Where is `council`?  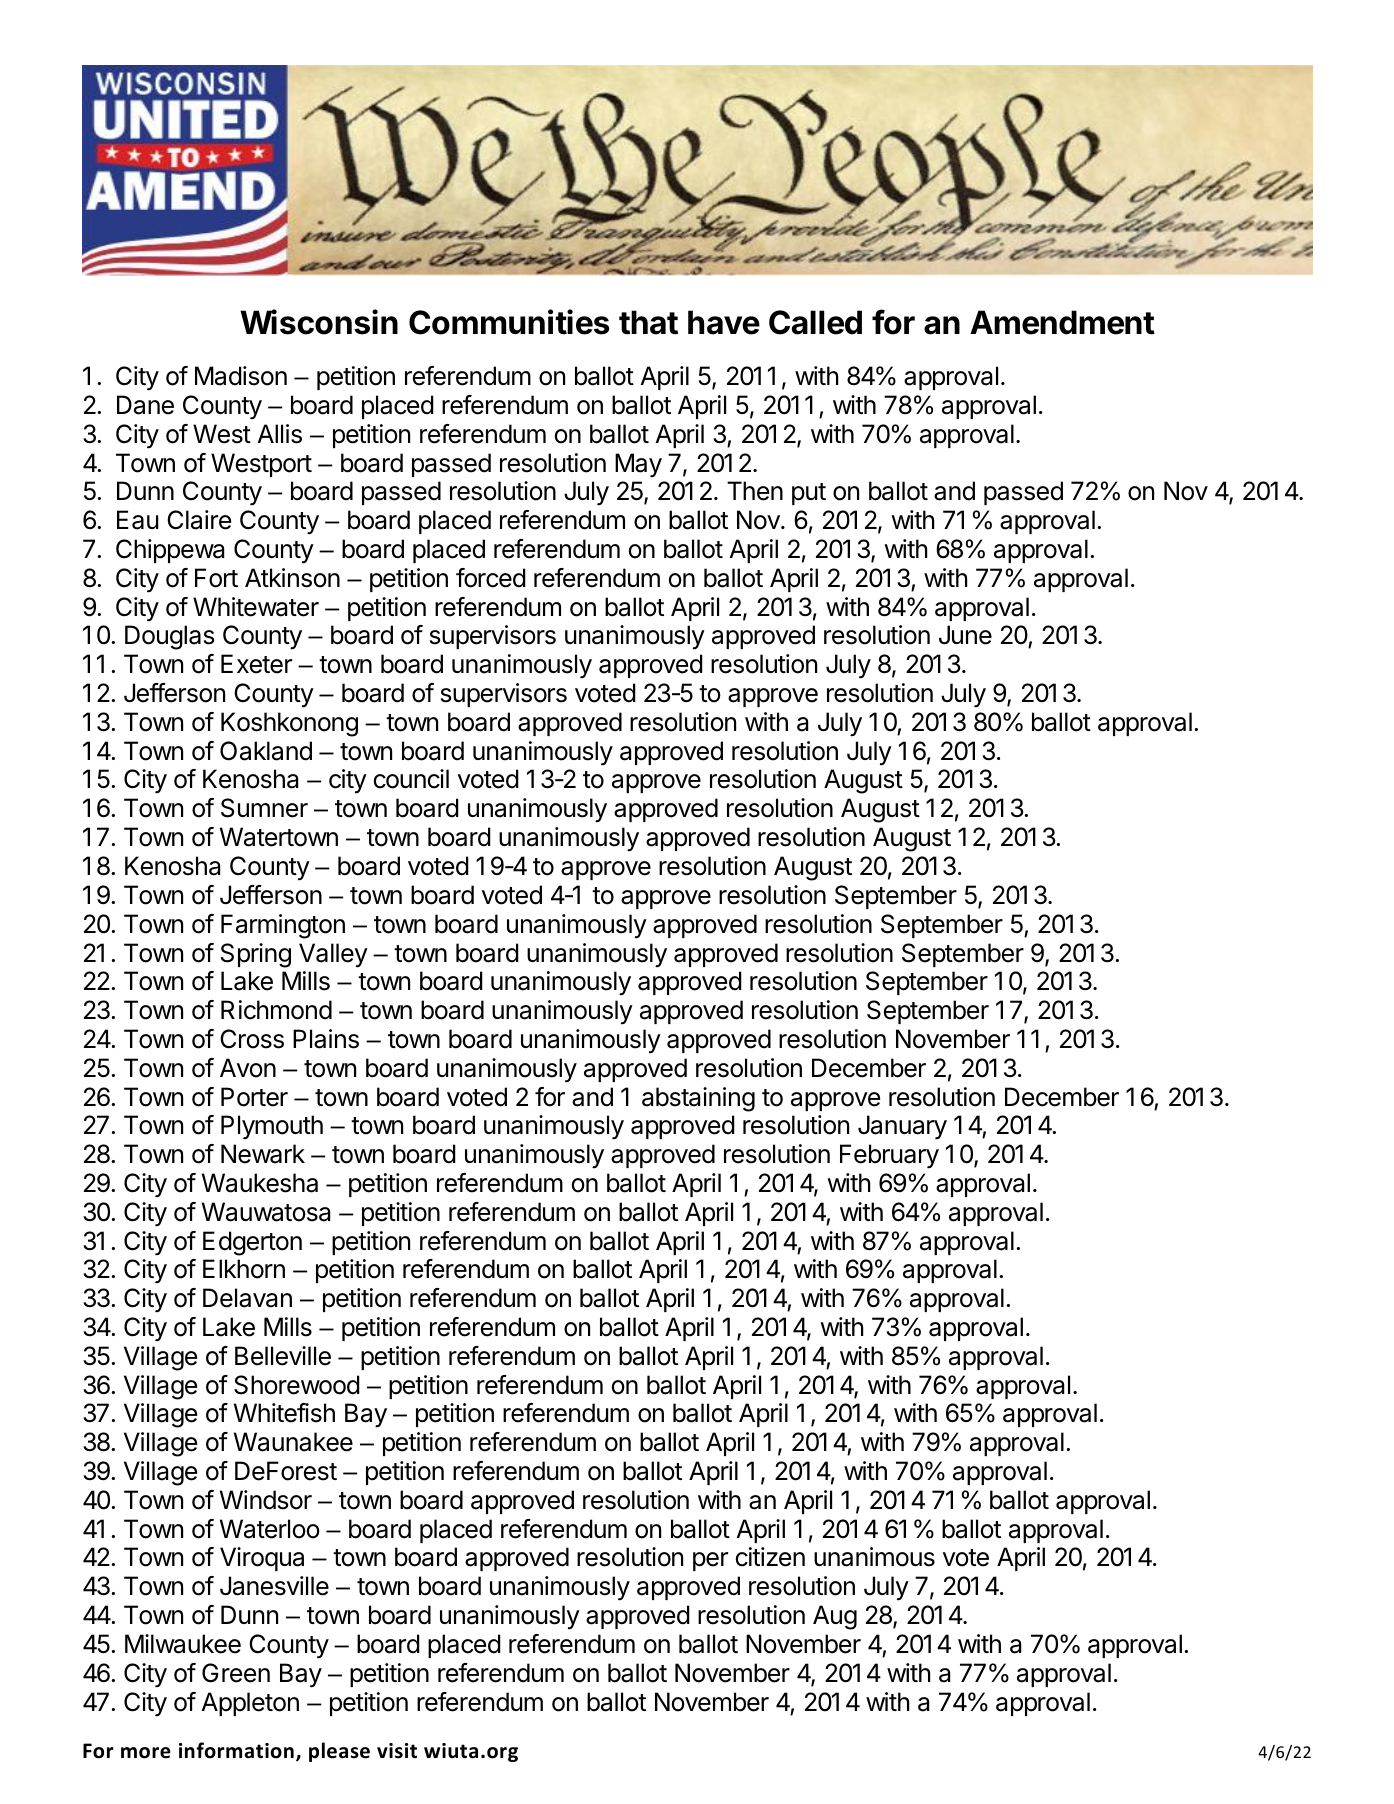 council is located at coordinates (411, 779).
